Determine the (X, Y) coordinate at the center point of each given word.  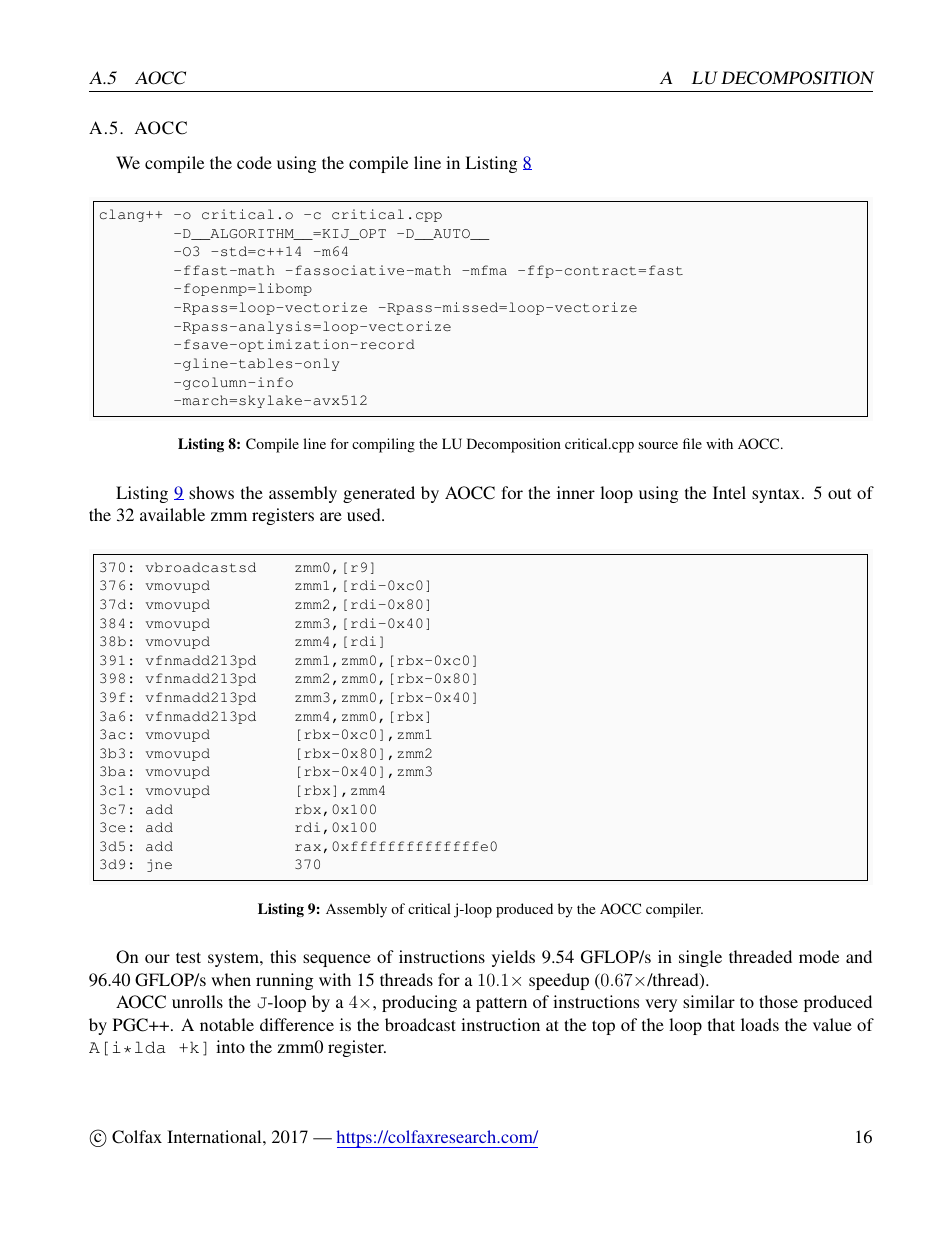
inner (576, 492)
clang (123, 215)
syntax (777, 495)
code (254, 162)
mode (819, 956)
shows (211, 492)
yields (513, 958)
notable (227, 1024)
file (692, 443)
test (188, 957)
